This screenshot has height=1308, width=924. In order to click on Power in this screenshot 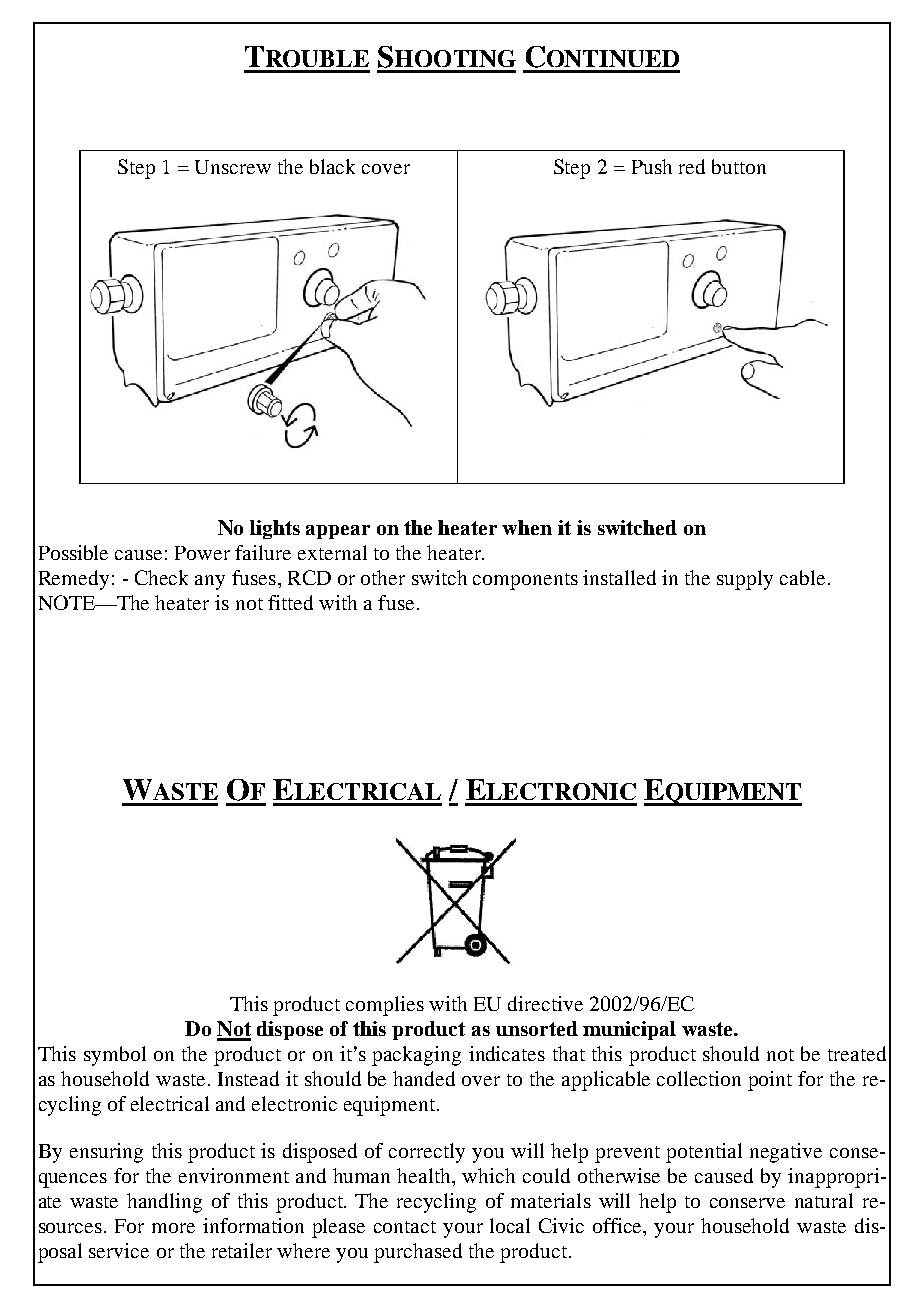, I will do `click(202, 553)`.
